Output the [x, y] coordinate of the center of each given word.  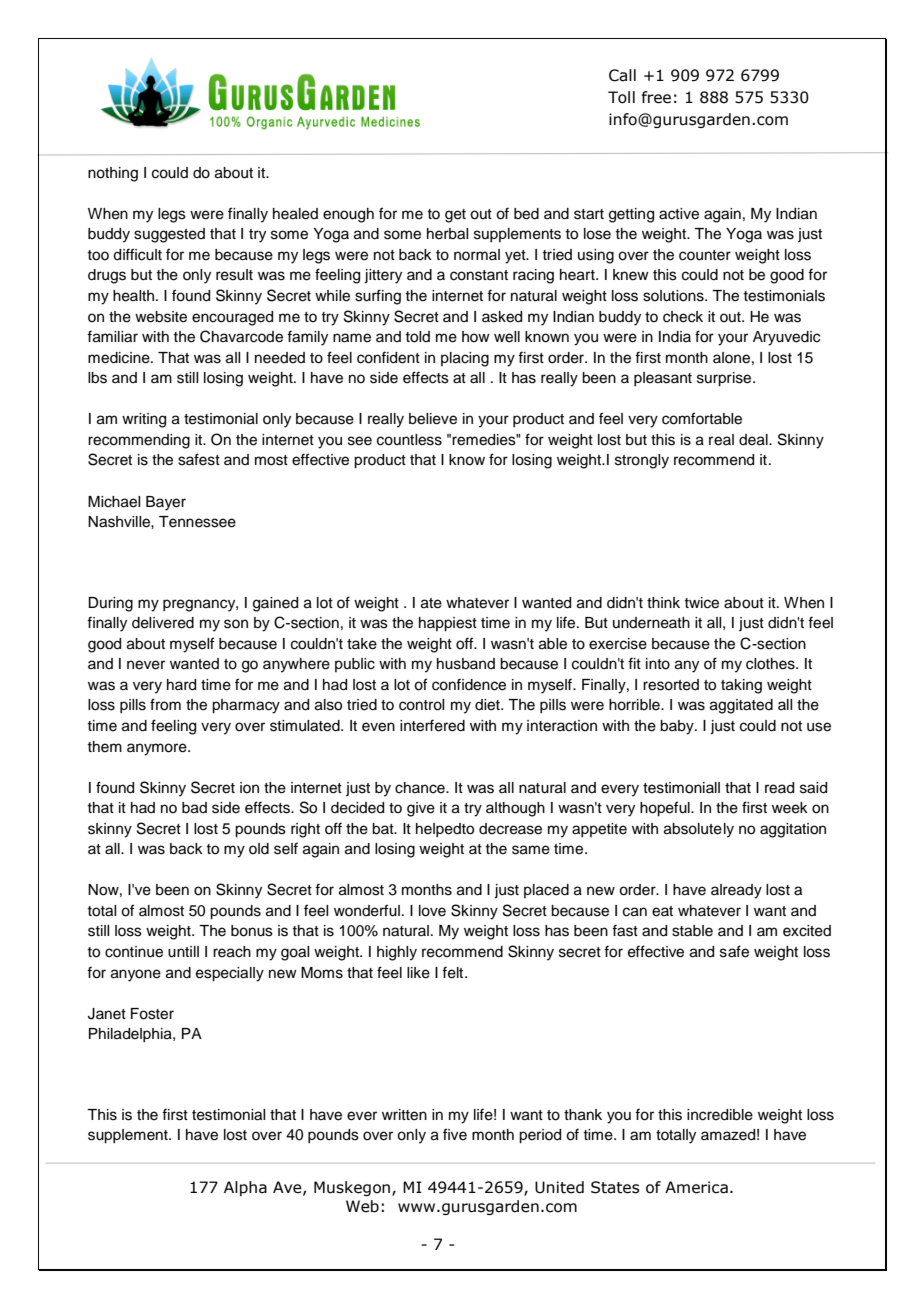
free [656, 97]
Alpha [245, 1188]
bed [526, 214]
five [455, 1134]
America [696, 1187]
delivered [163, 623]
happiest [448, 624]
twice [701, 603]
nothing [113, 174]
